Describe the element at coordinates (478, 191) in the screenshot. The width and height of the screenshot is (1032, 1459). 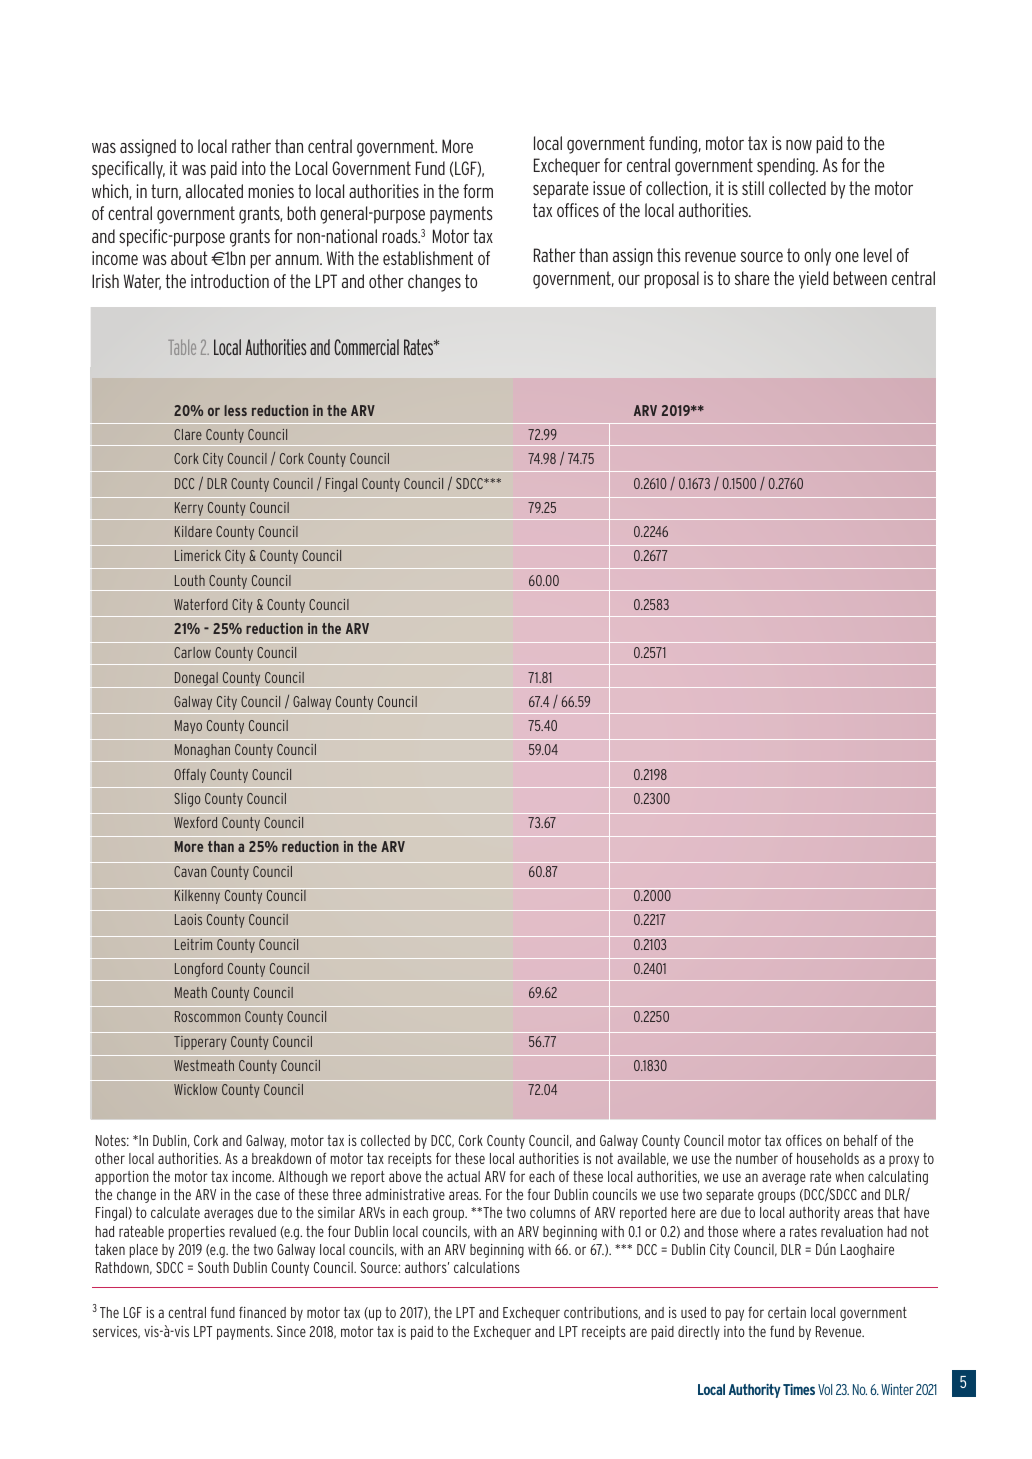
I see `form` at that location.
